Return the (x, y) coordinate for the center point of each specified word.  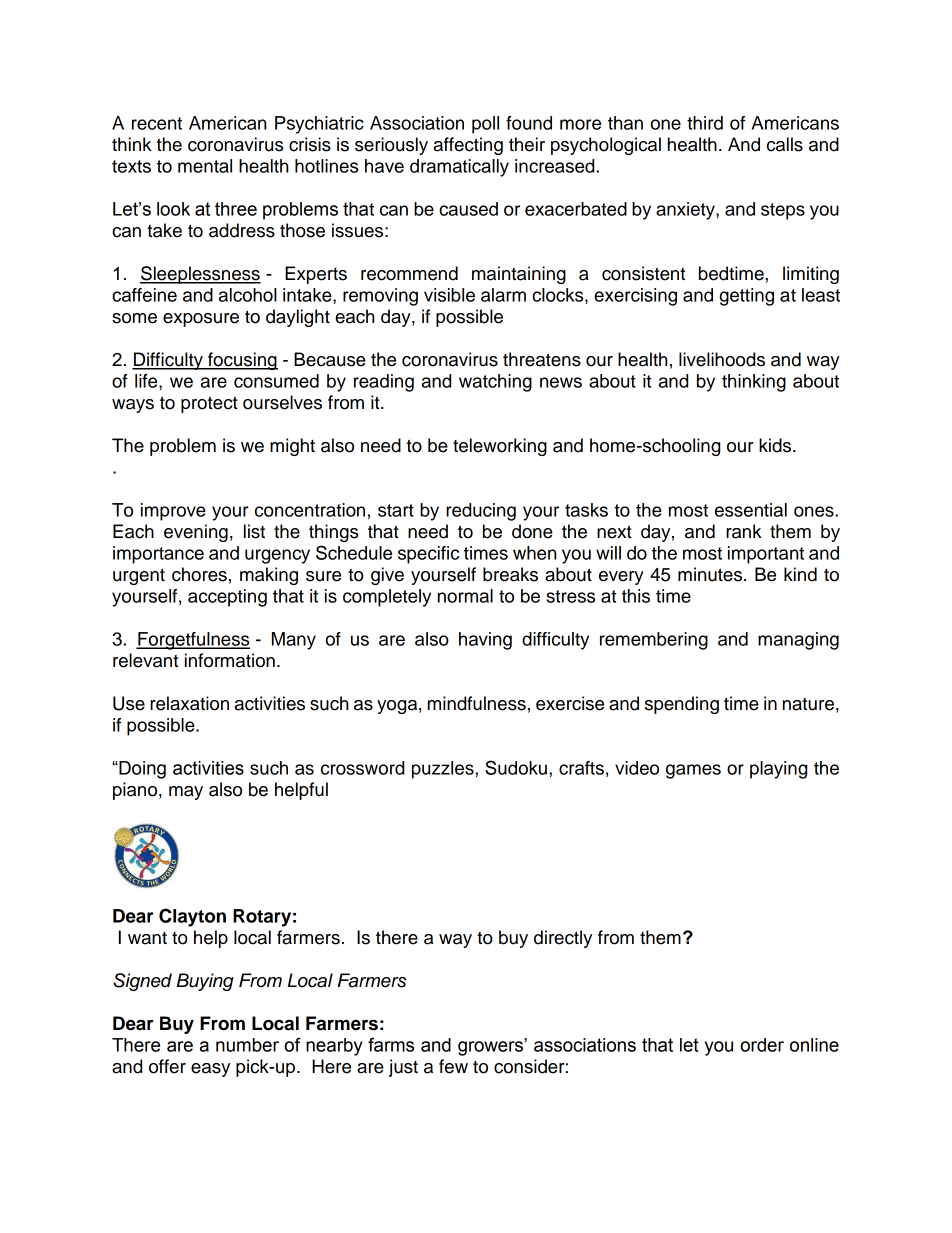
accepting (227, 598)
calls (785, 144)
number (247, 1045)
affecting (468, 146)
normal (465, 596)
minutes (711, 574)
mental (205, 166)
